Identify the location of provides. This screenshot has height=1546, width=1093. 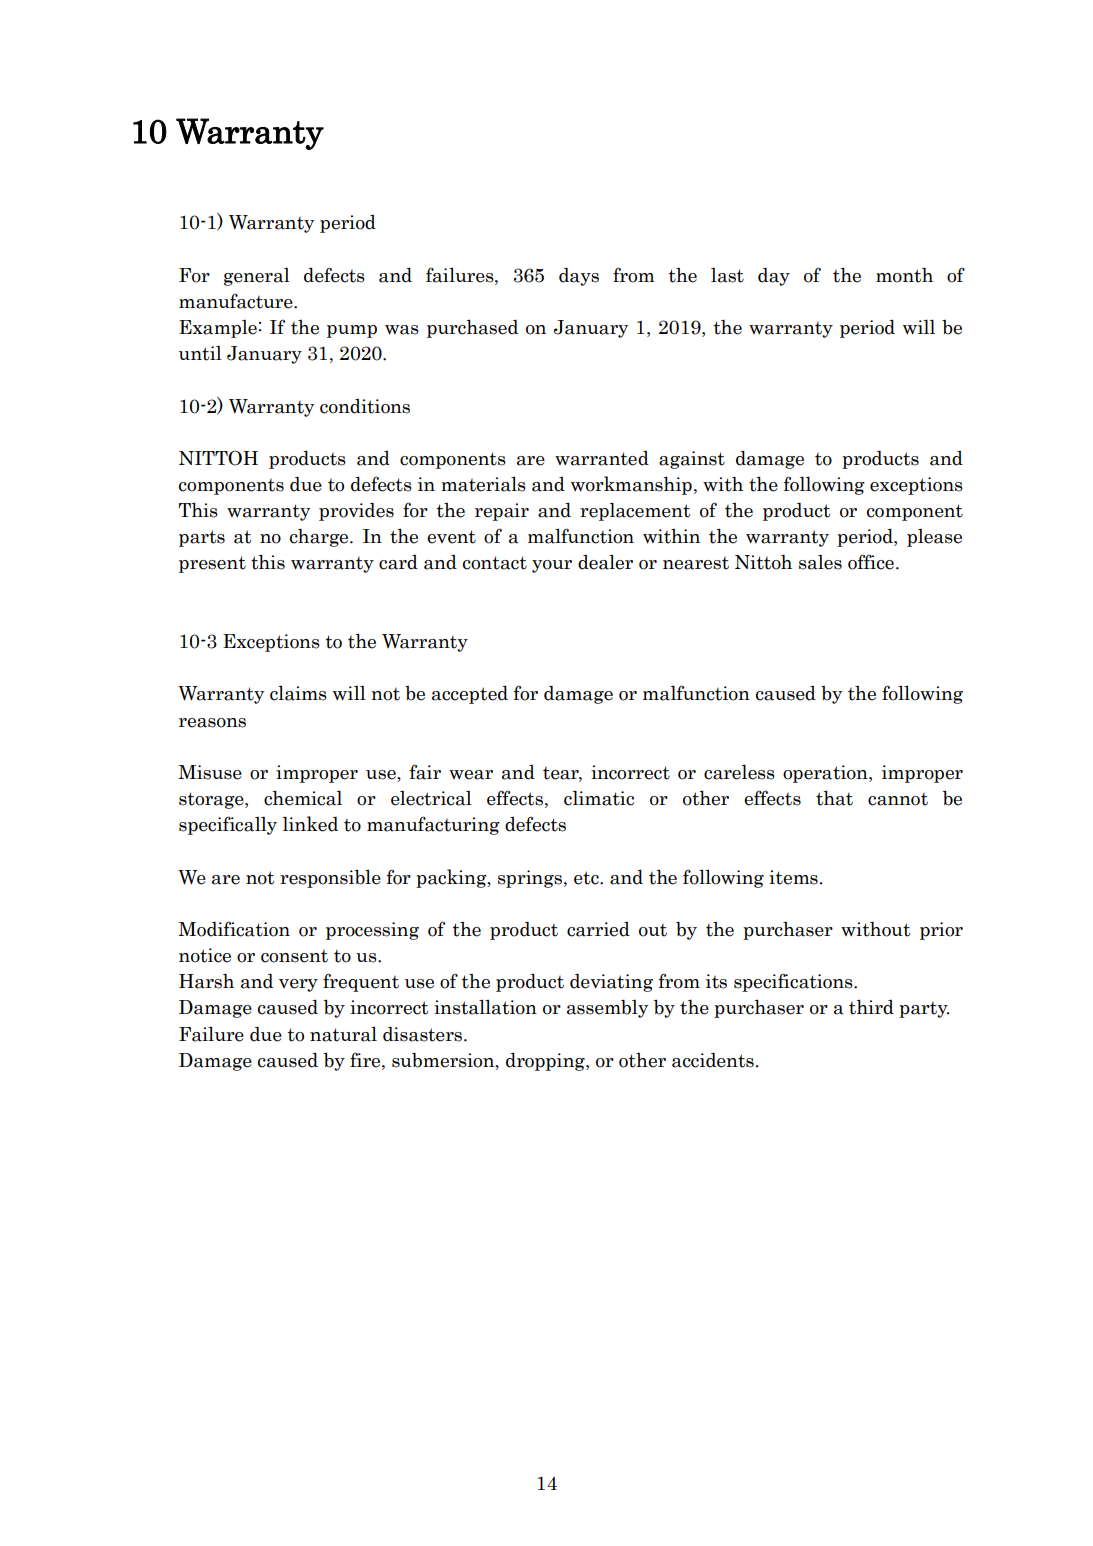
(356, 512).
